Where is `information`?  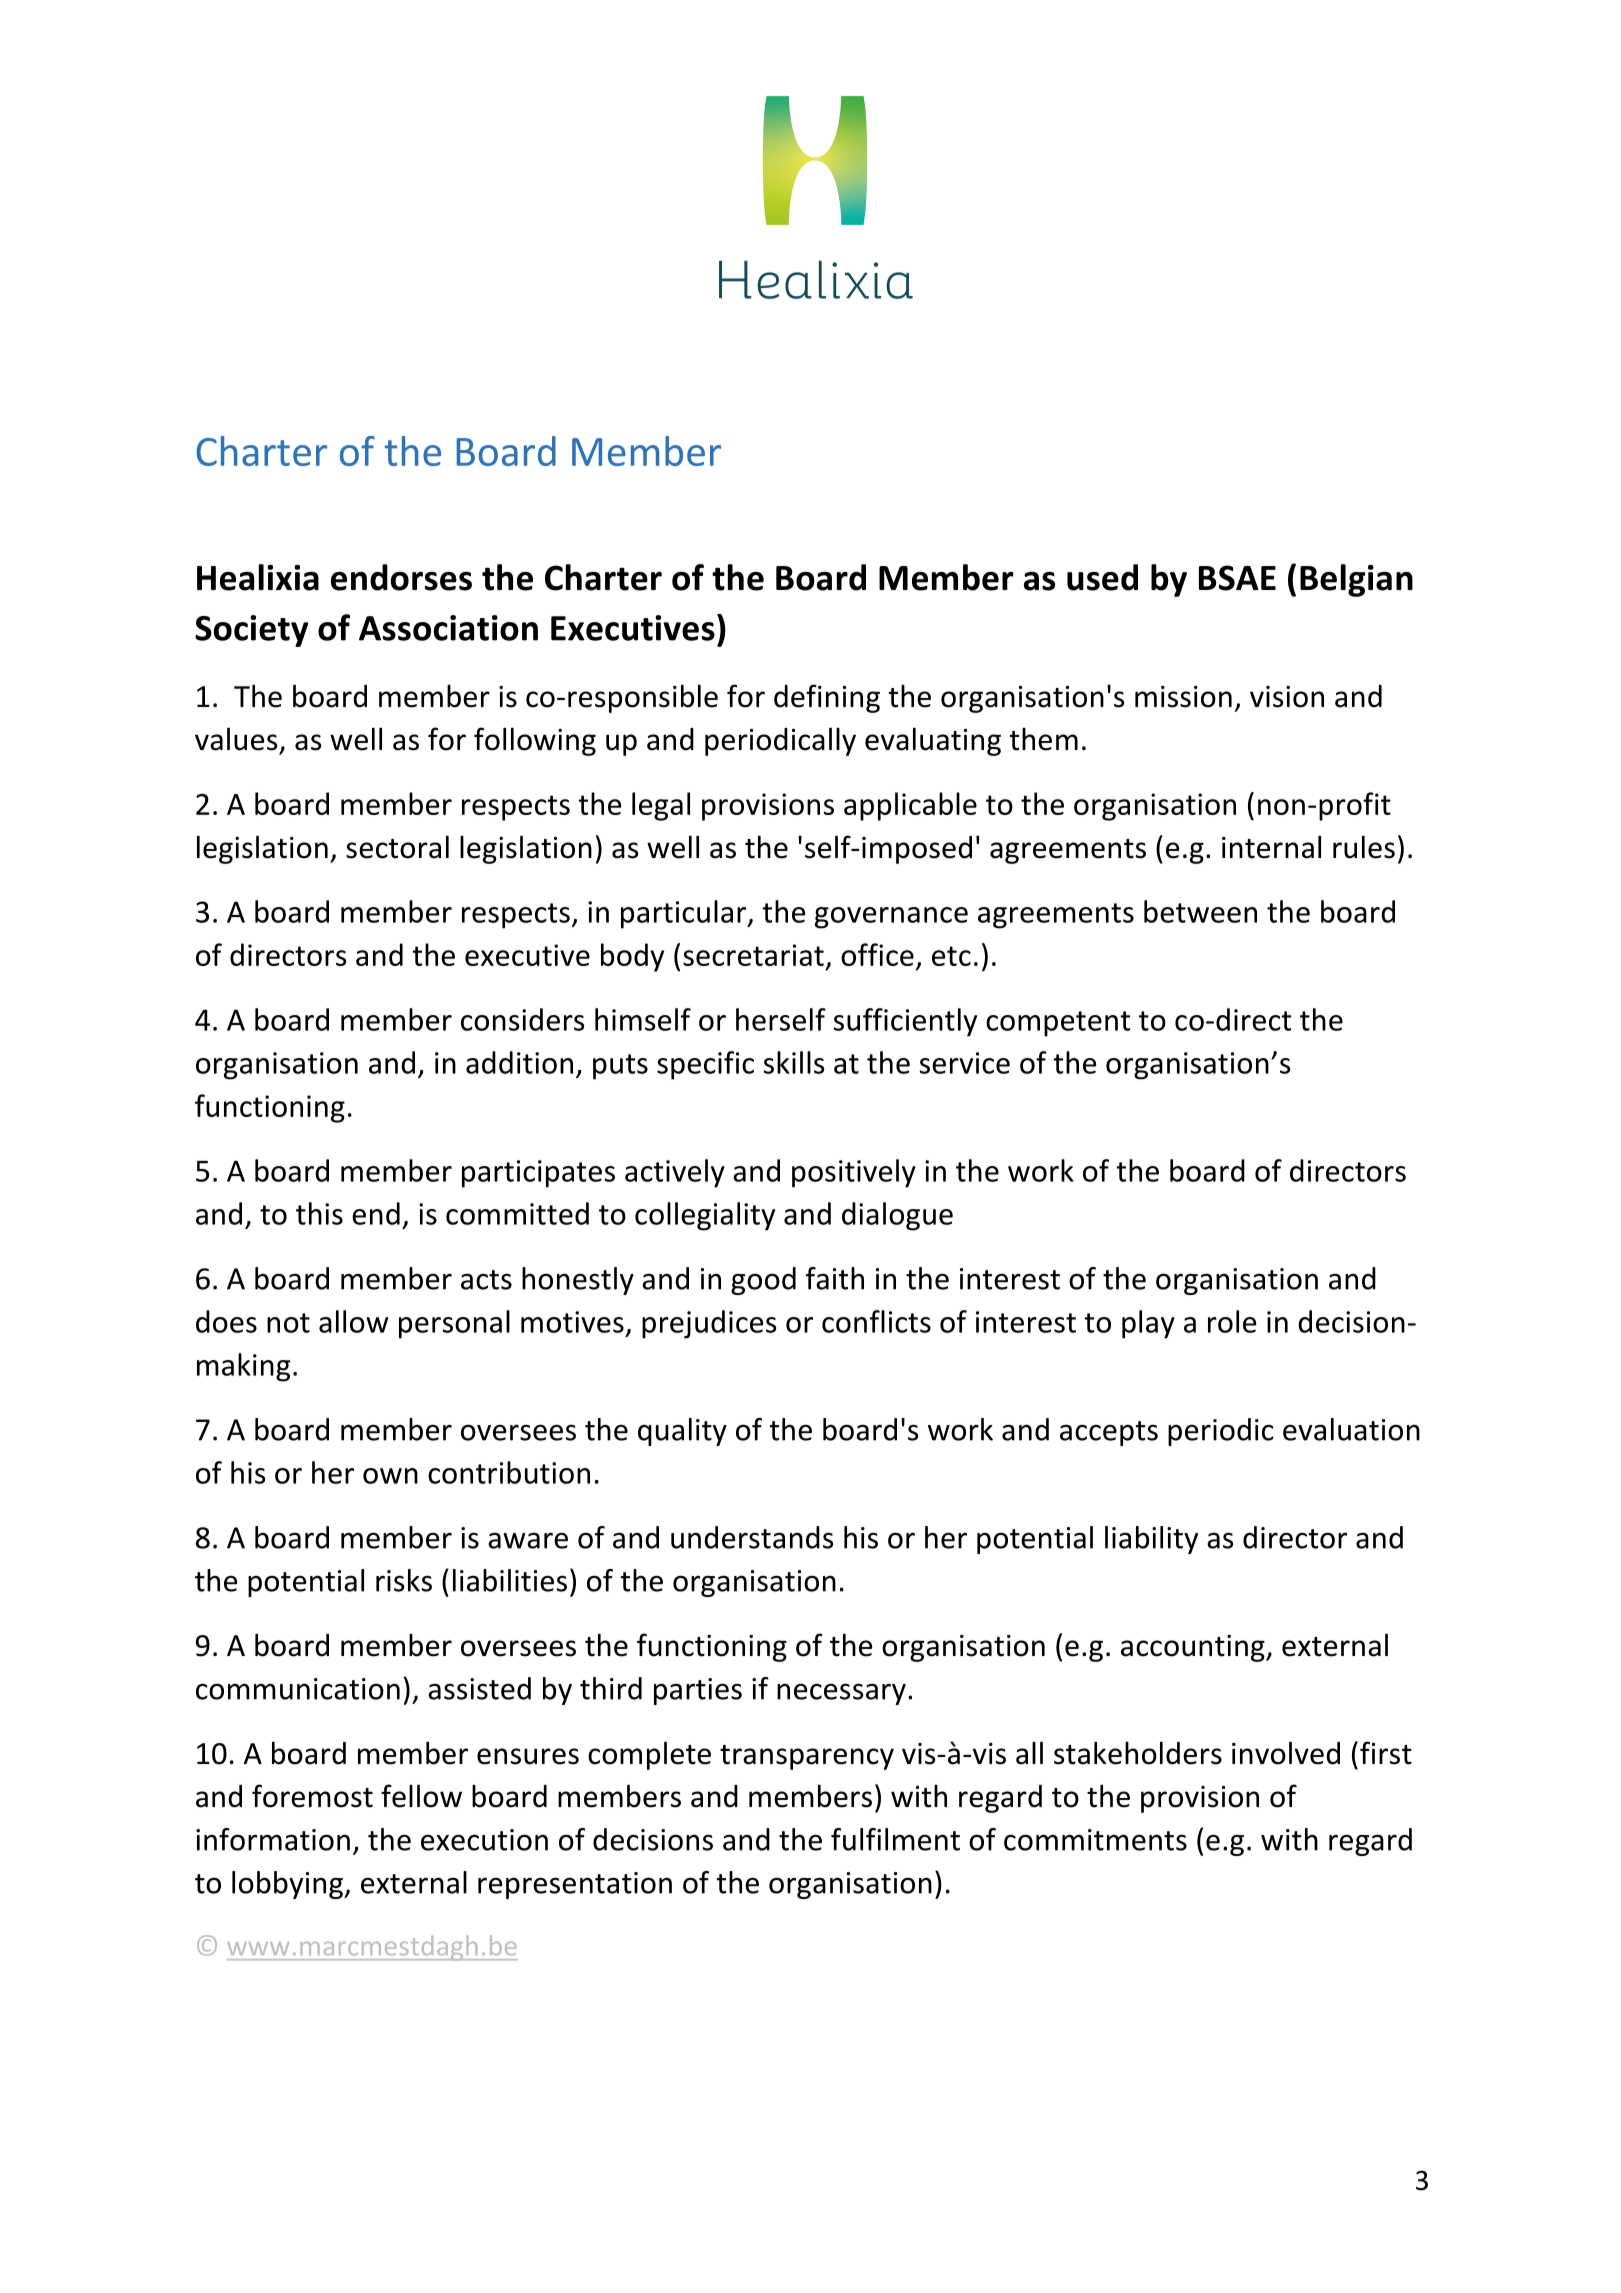
information is located at coordinates (273, 1839).
